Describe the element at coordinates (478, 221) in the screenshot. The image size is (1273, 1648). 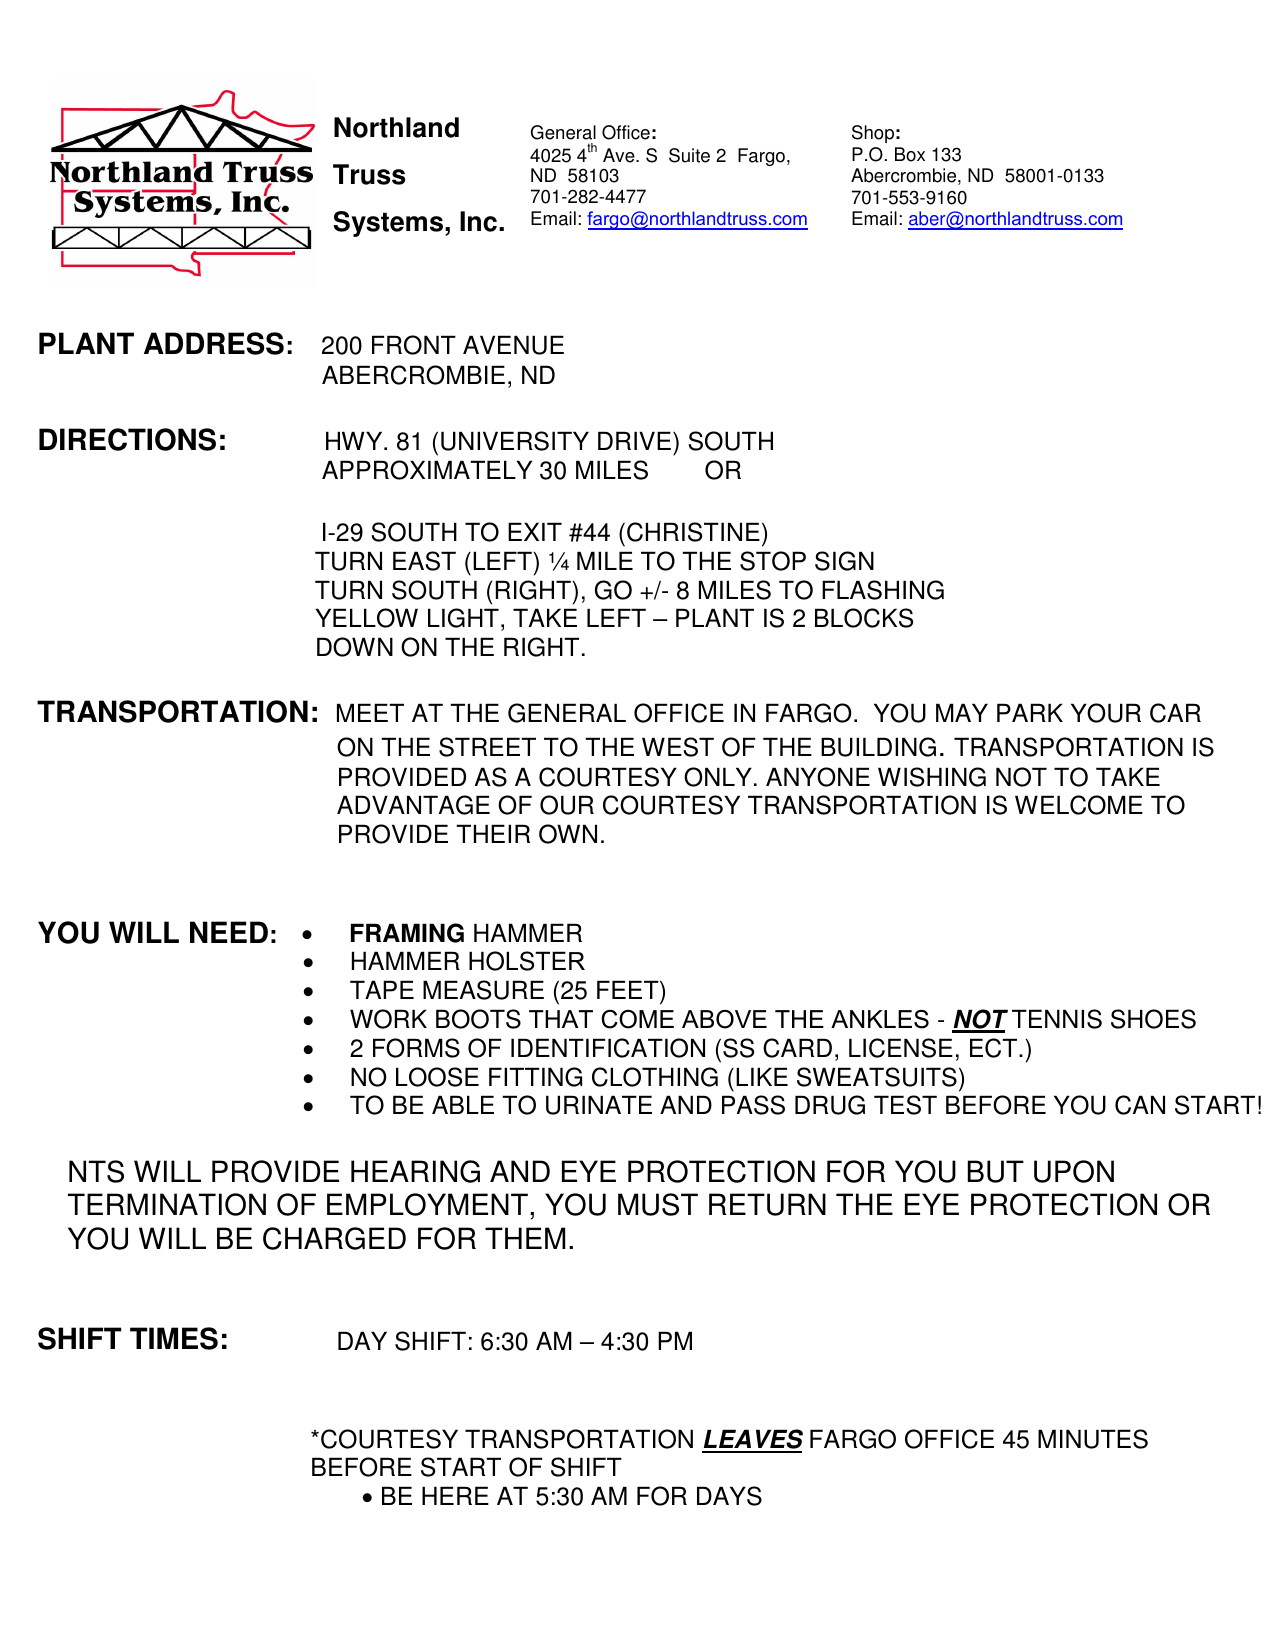
I see `Inc` at that location.
